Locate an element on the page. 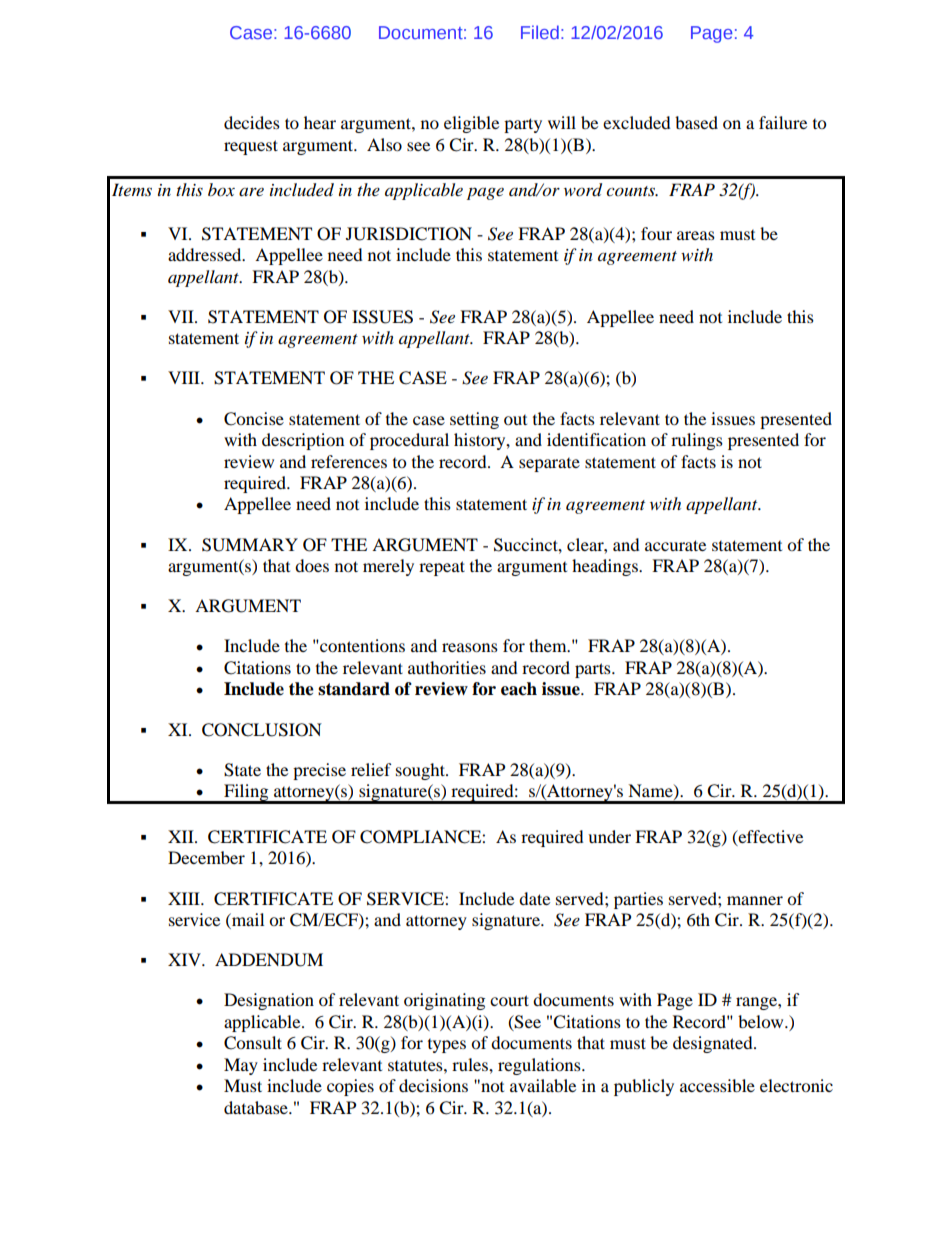 The width and height of the document is (952, 1233). Filed is located at coordinates (540, 32).
